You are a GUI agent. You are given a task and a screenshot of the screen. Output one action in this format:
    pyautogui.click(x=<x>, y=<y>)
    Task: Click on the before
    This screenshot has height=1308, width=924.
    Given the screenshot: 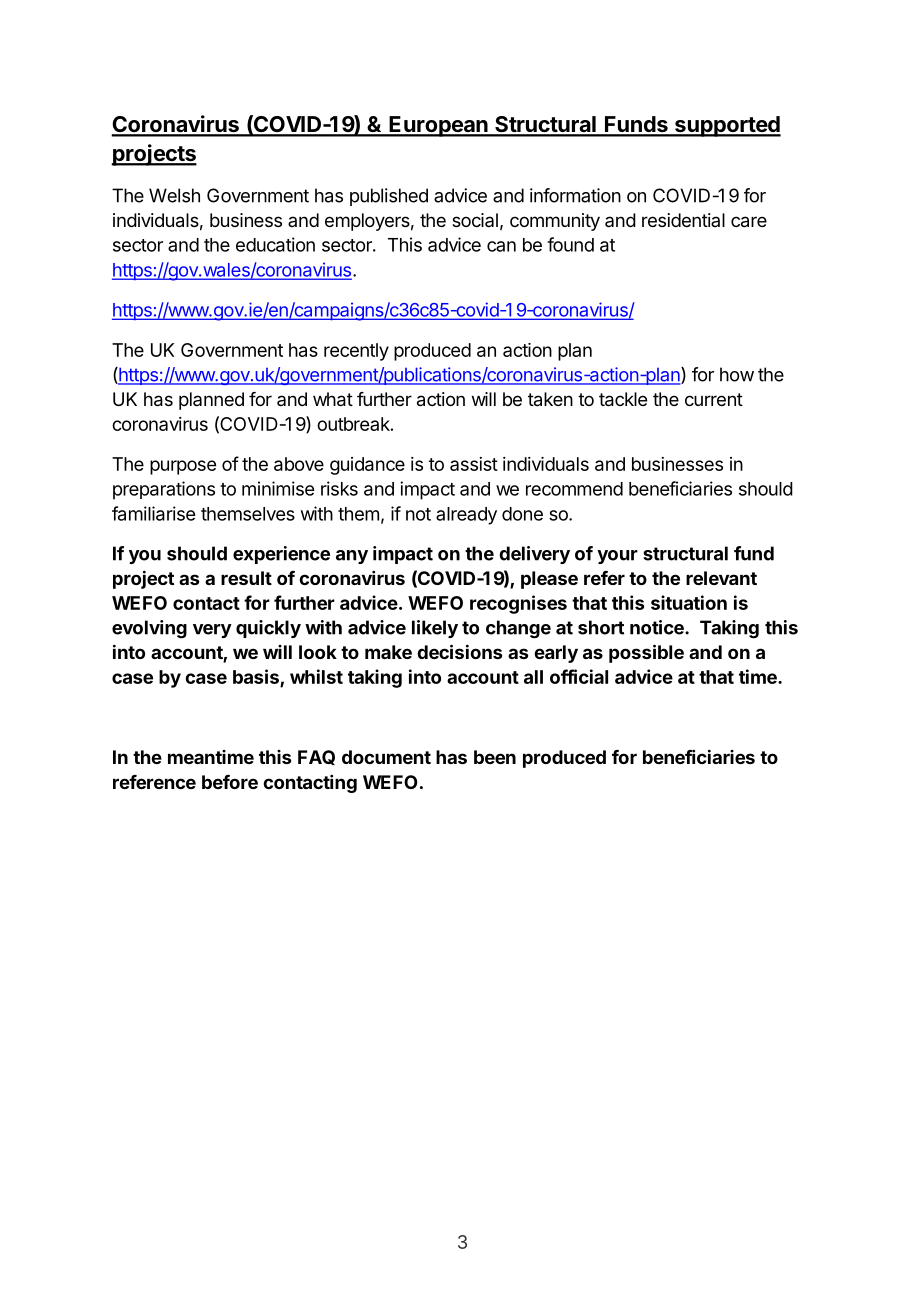 What is the action you would take?
    pyautogui.click(x=230, y=782)
